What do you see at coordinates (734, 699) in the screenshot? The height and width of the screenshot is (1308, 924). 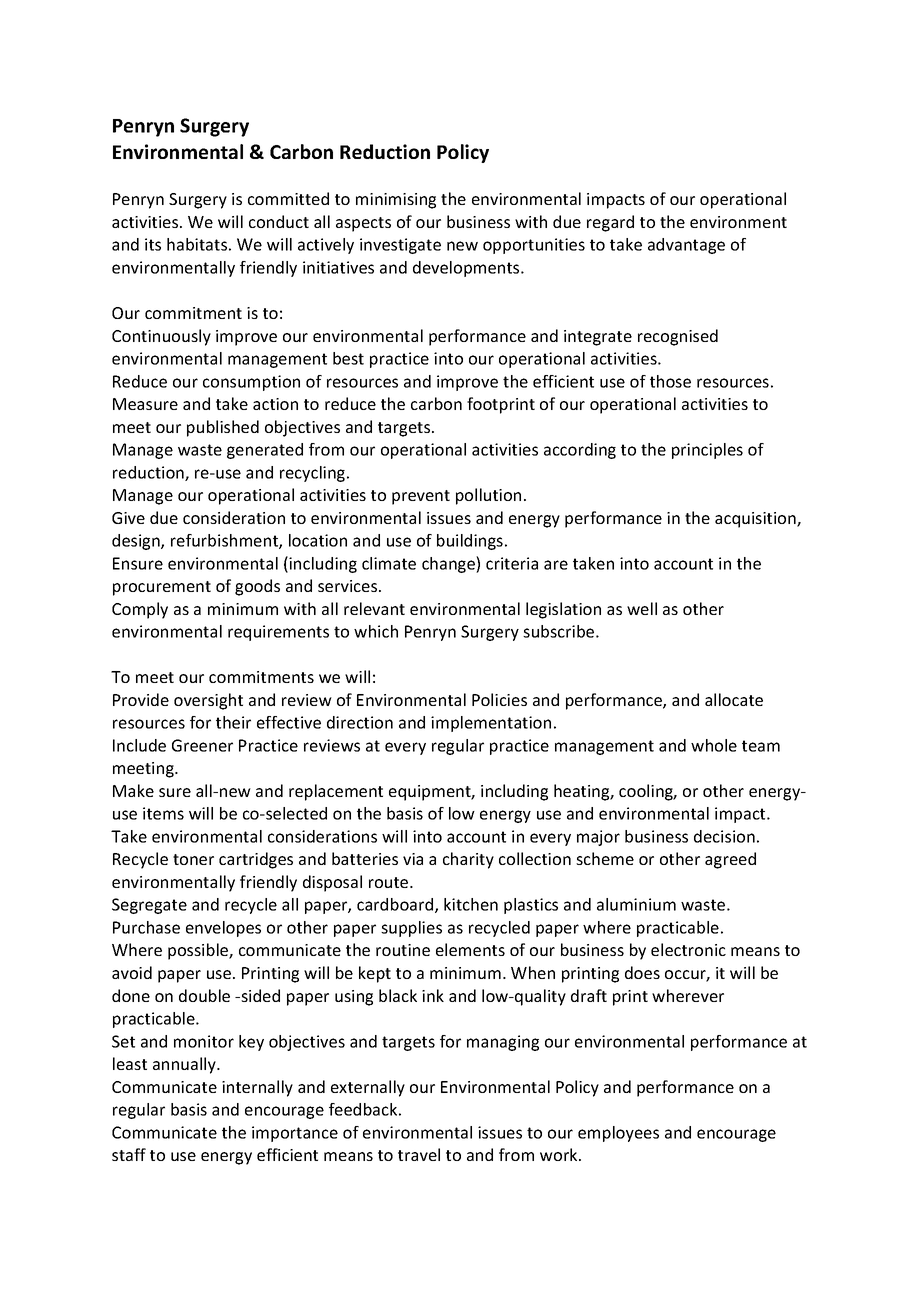 I see `allocate` at bounding box center [734, 699].
